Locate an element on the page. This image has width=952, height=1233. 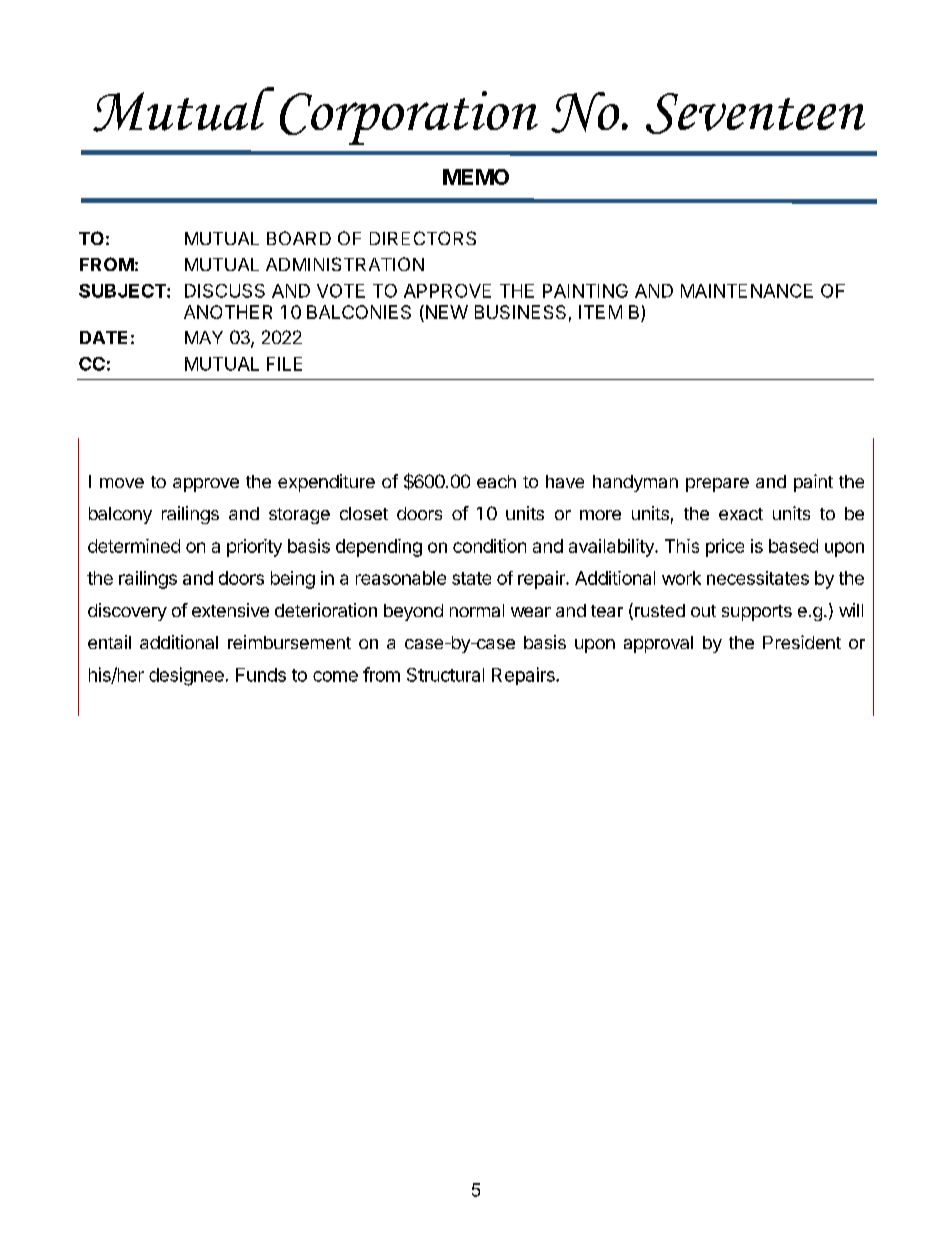
Funds is located at coordinates (261, 675).
